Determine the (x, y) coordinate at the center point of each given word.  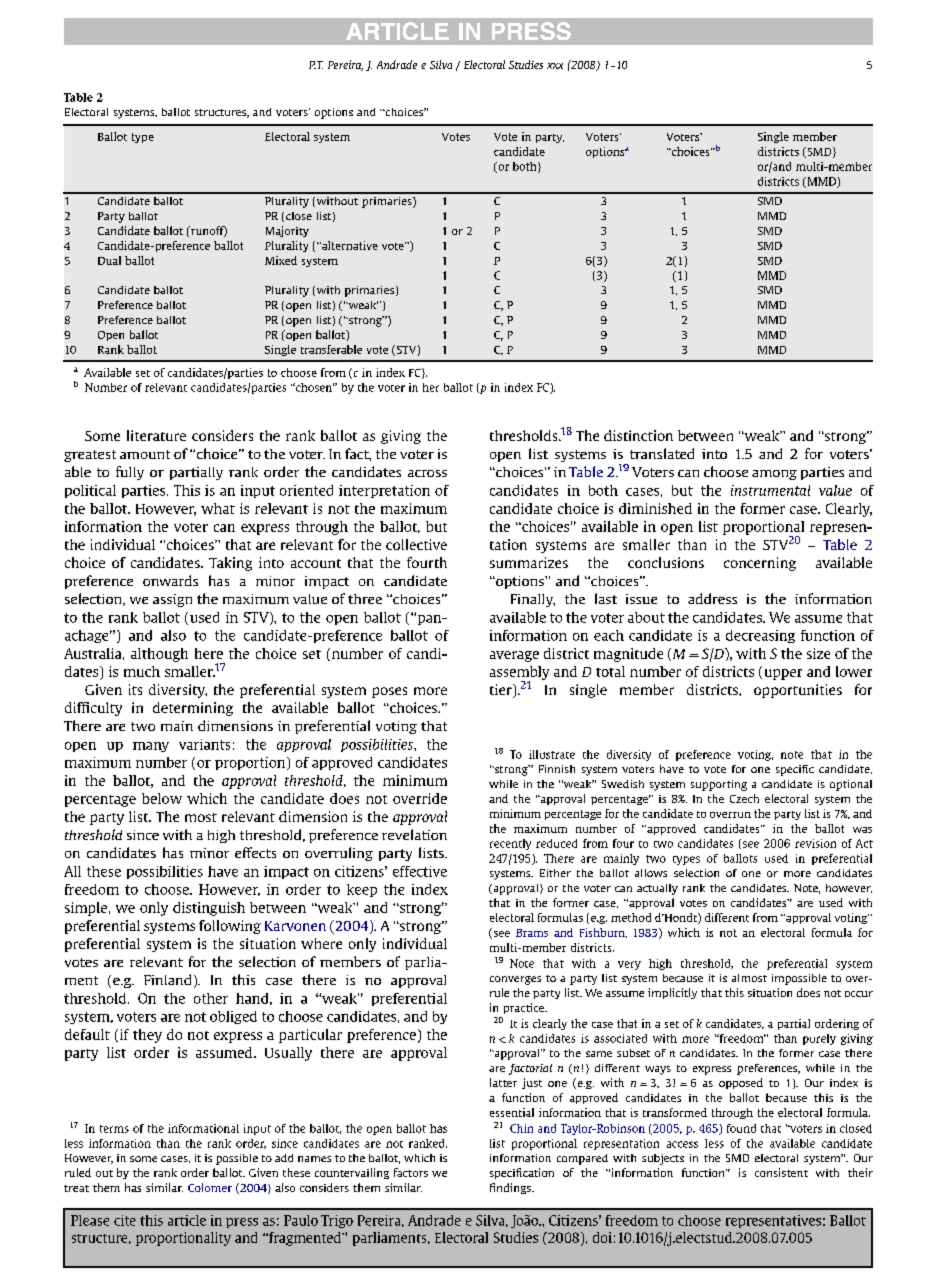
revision (815, 843)
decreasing (760, 636)
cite (125, 1220)
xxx (555, 66)
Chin (521, 1128)
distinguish (209, 909)
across (427, 473)
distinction (638, 435)
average (514, 656)
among (774, 475)
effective (420, 871)
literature (156, 435)
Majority (287, 231)
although (159, 655)
